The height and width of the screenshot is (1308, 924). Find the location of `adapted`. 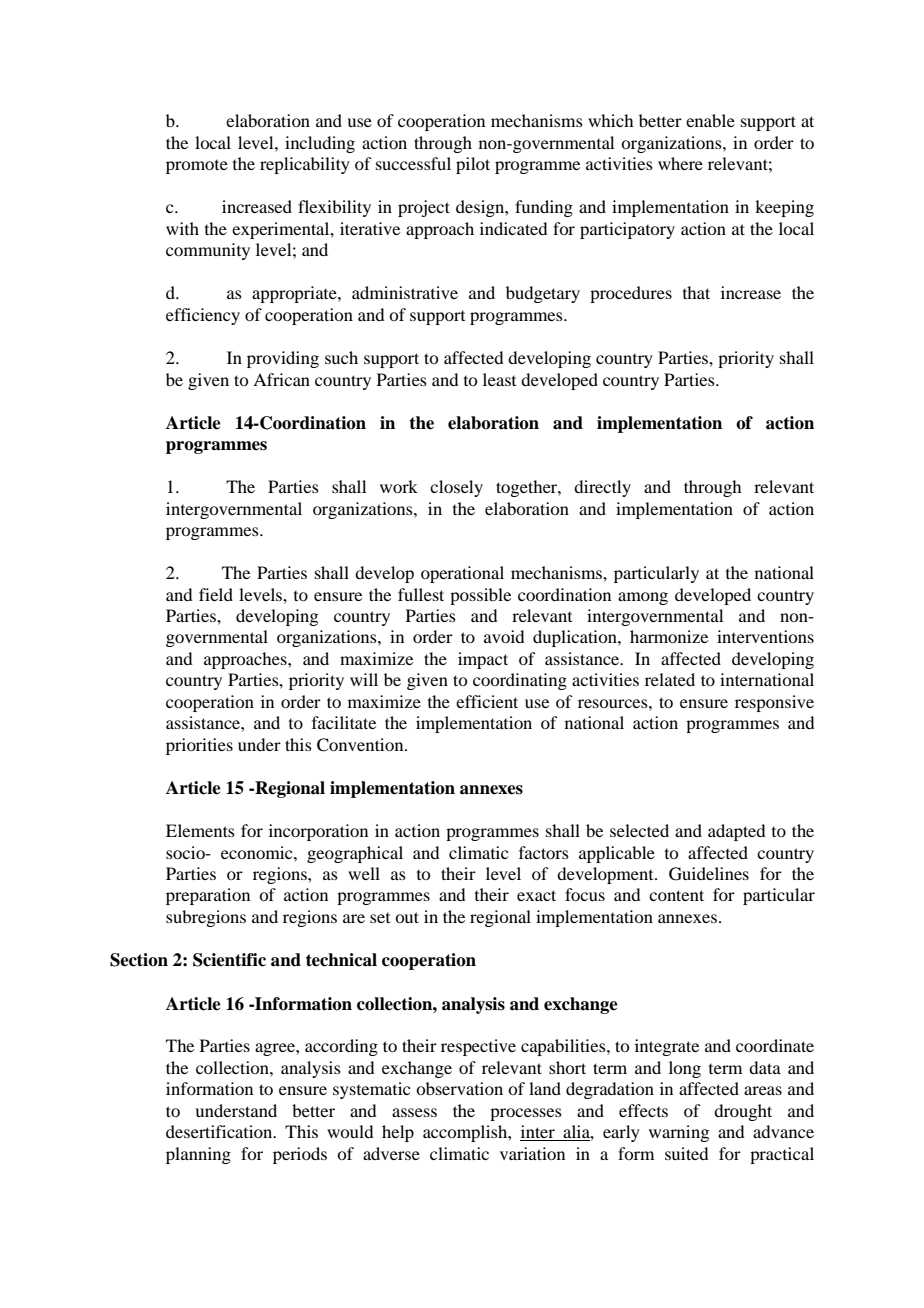

adapted is located at coordinates (736, 832).
